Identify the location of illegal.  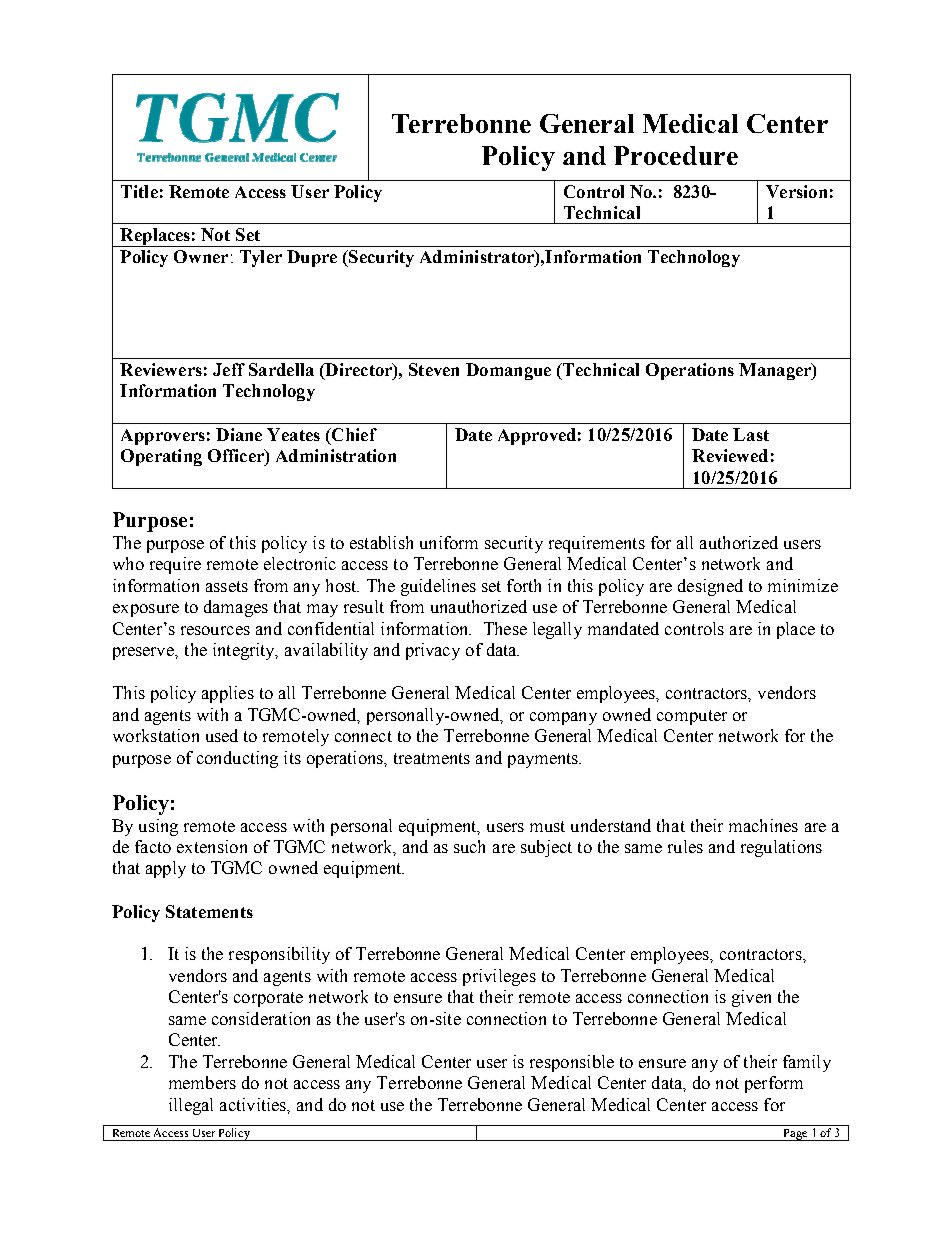
(191, 1106).
